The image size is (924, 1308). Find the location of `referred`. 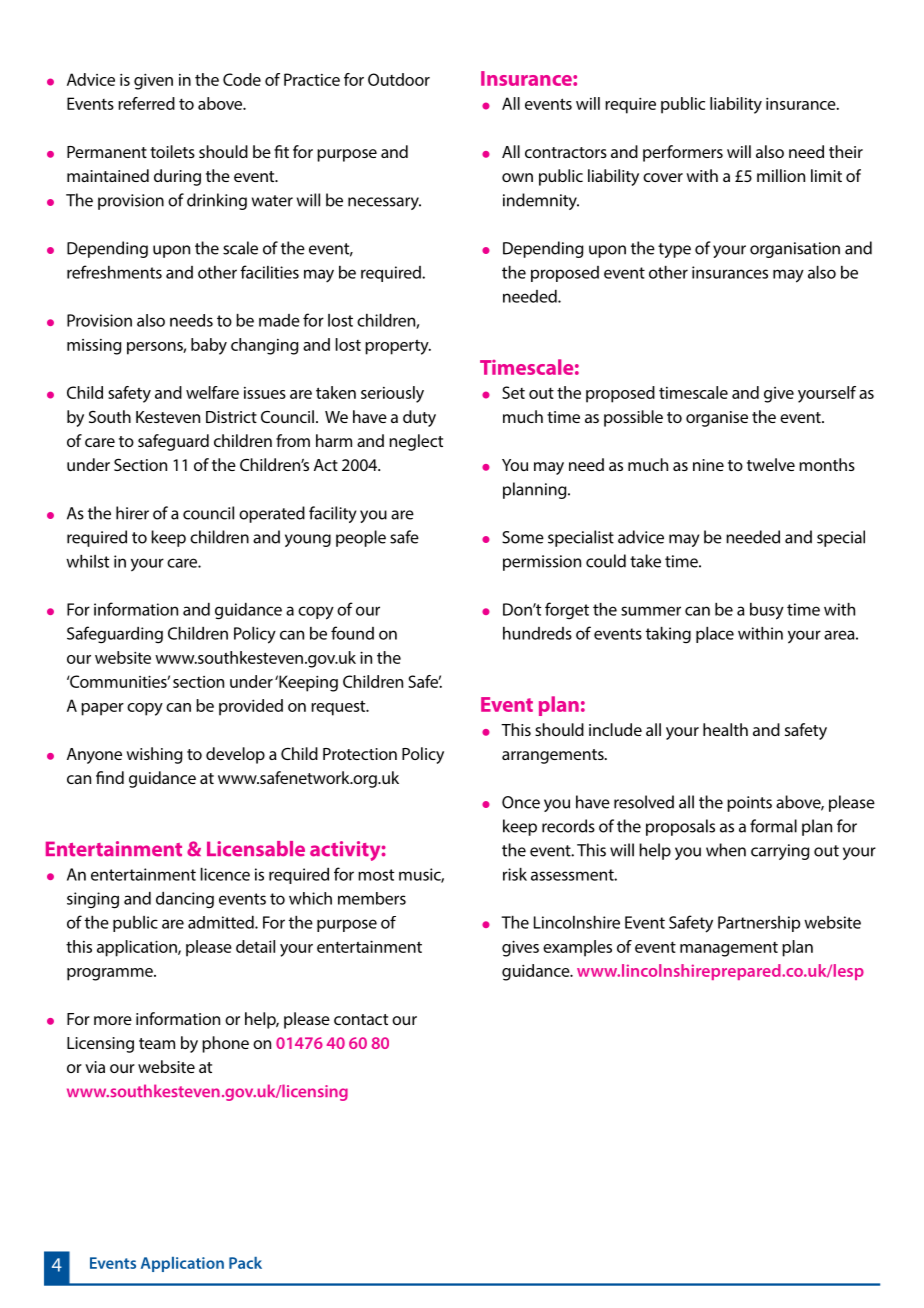

referred is located at coordinates (146, 103).
